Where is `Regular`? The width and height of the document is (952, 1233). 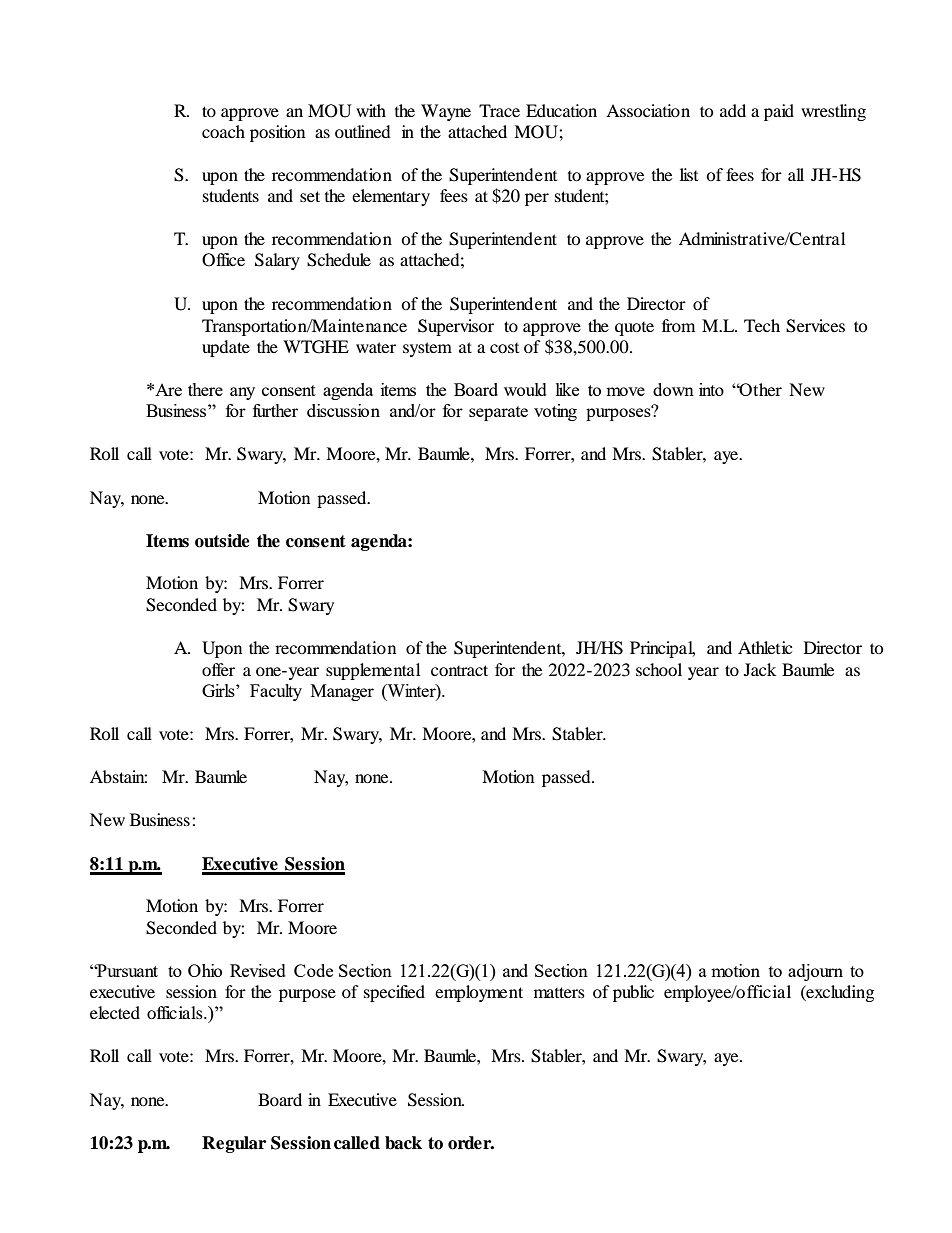 Regular is located at coordinates (234, 1144).
